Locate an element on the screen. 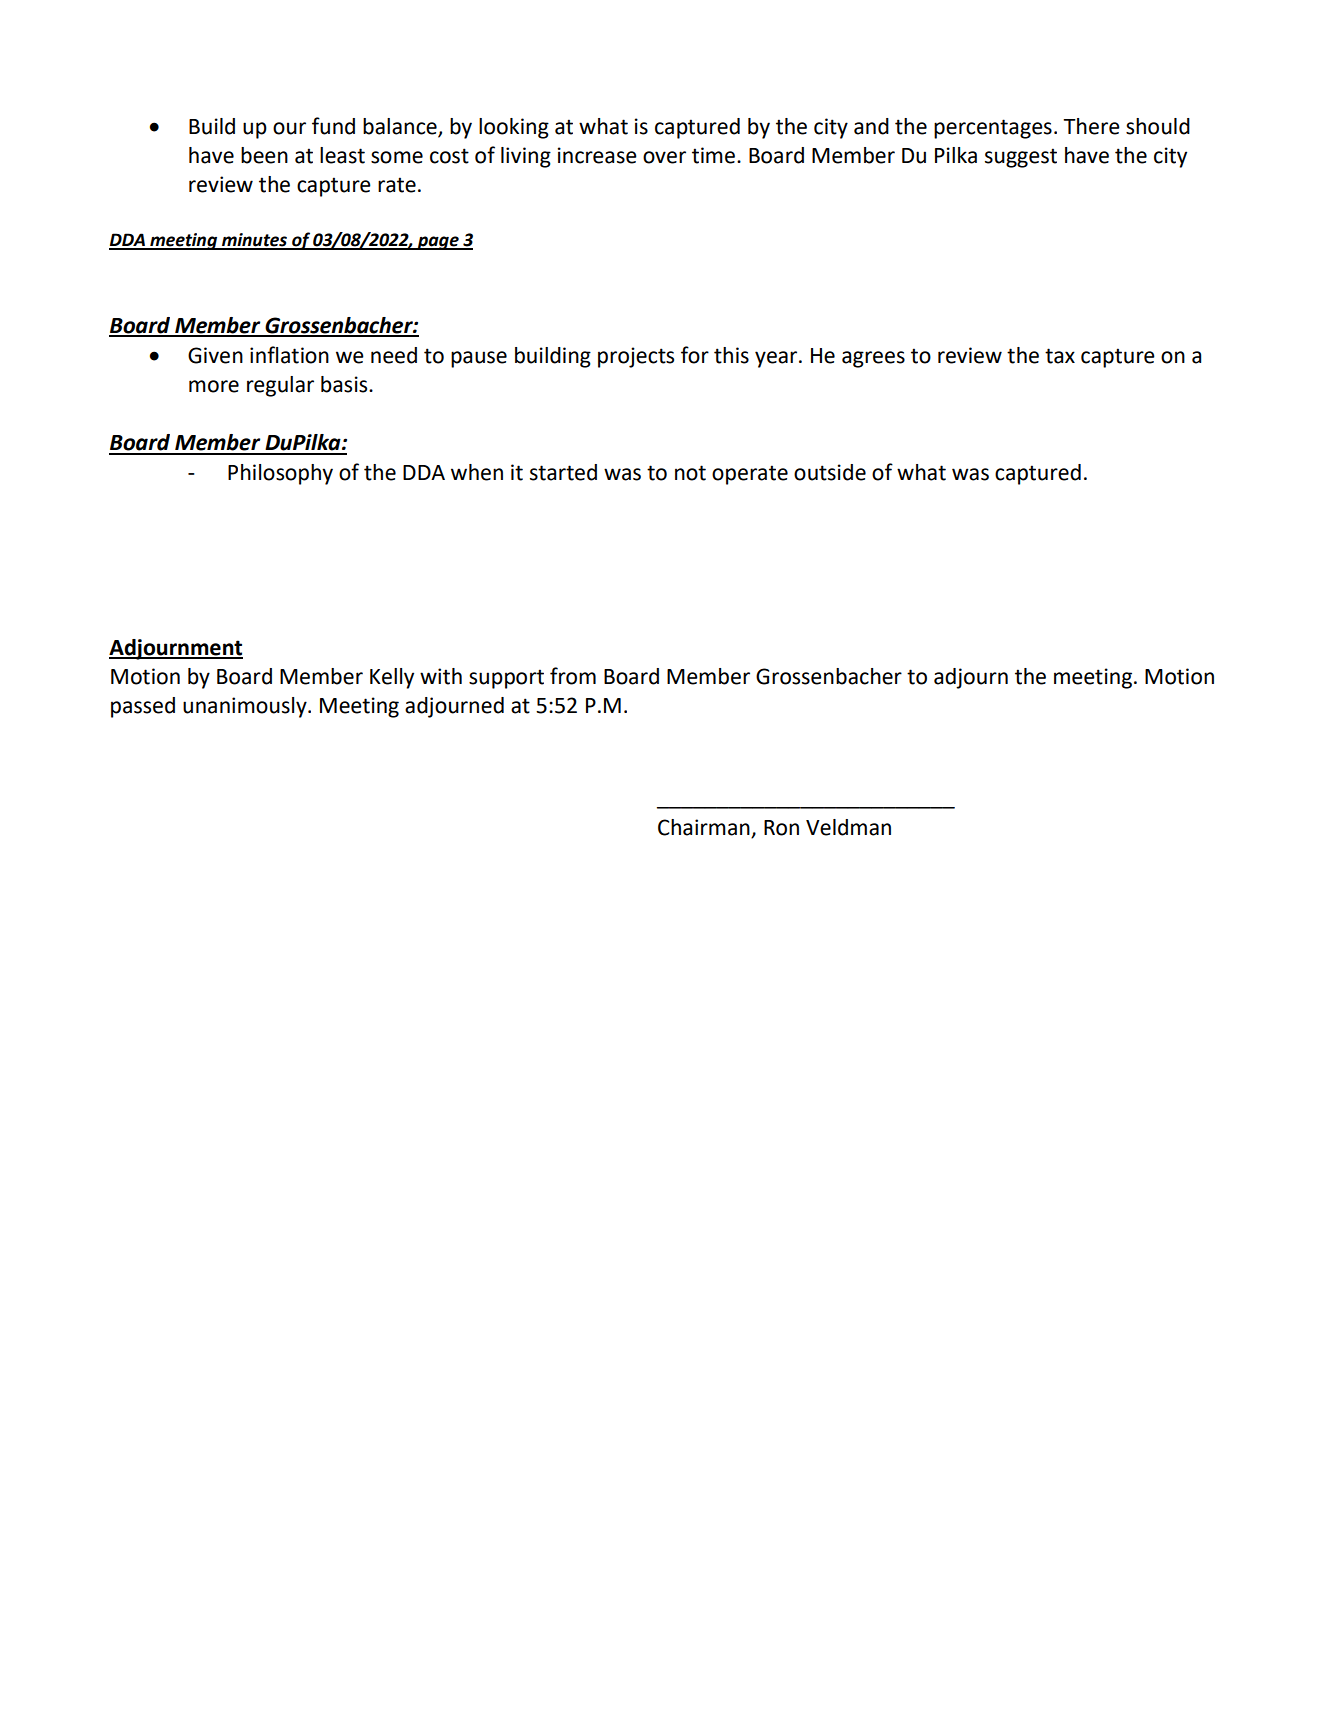  over is located at coordinates (664, 157).
